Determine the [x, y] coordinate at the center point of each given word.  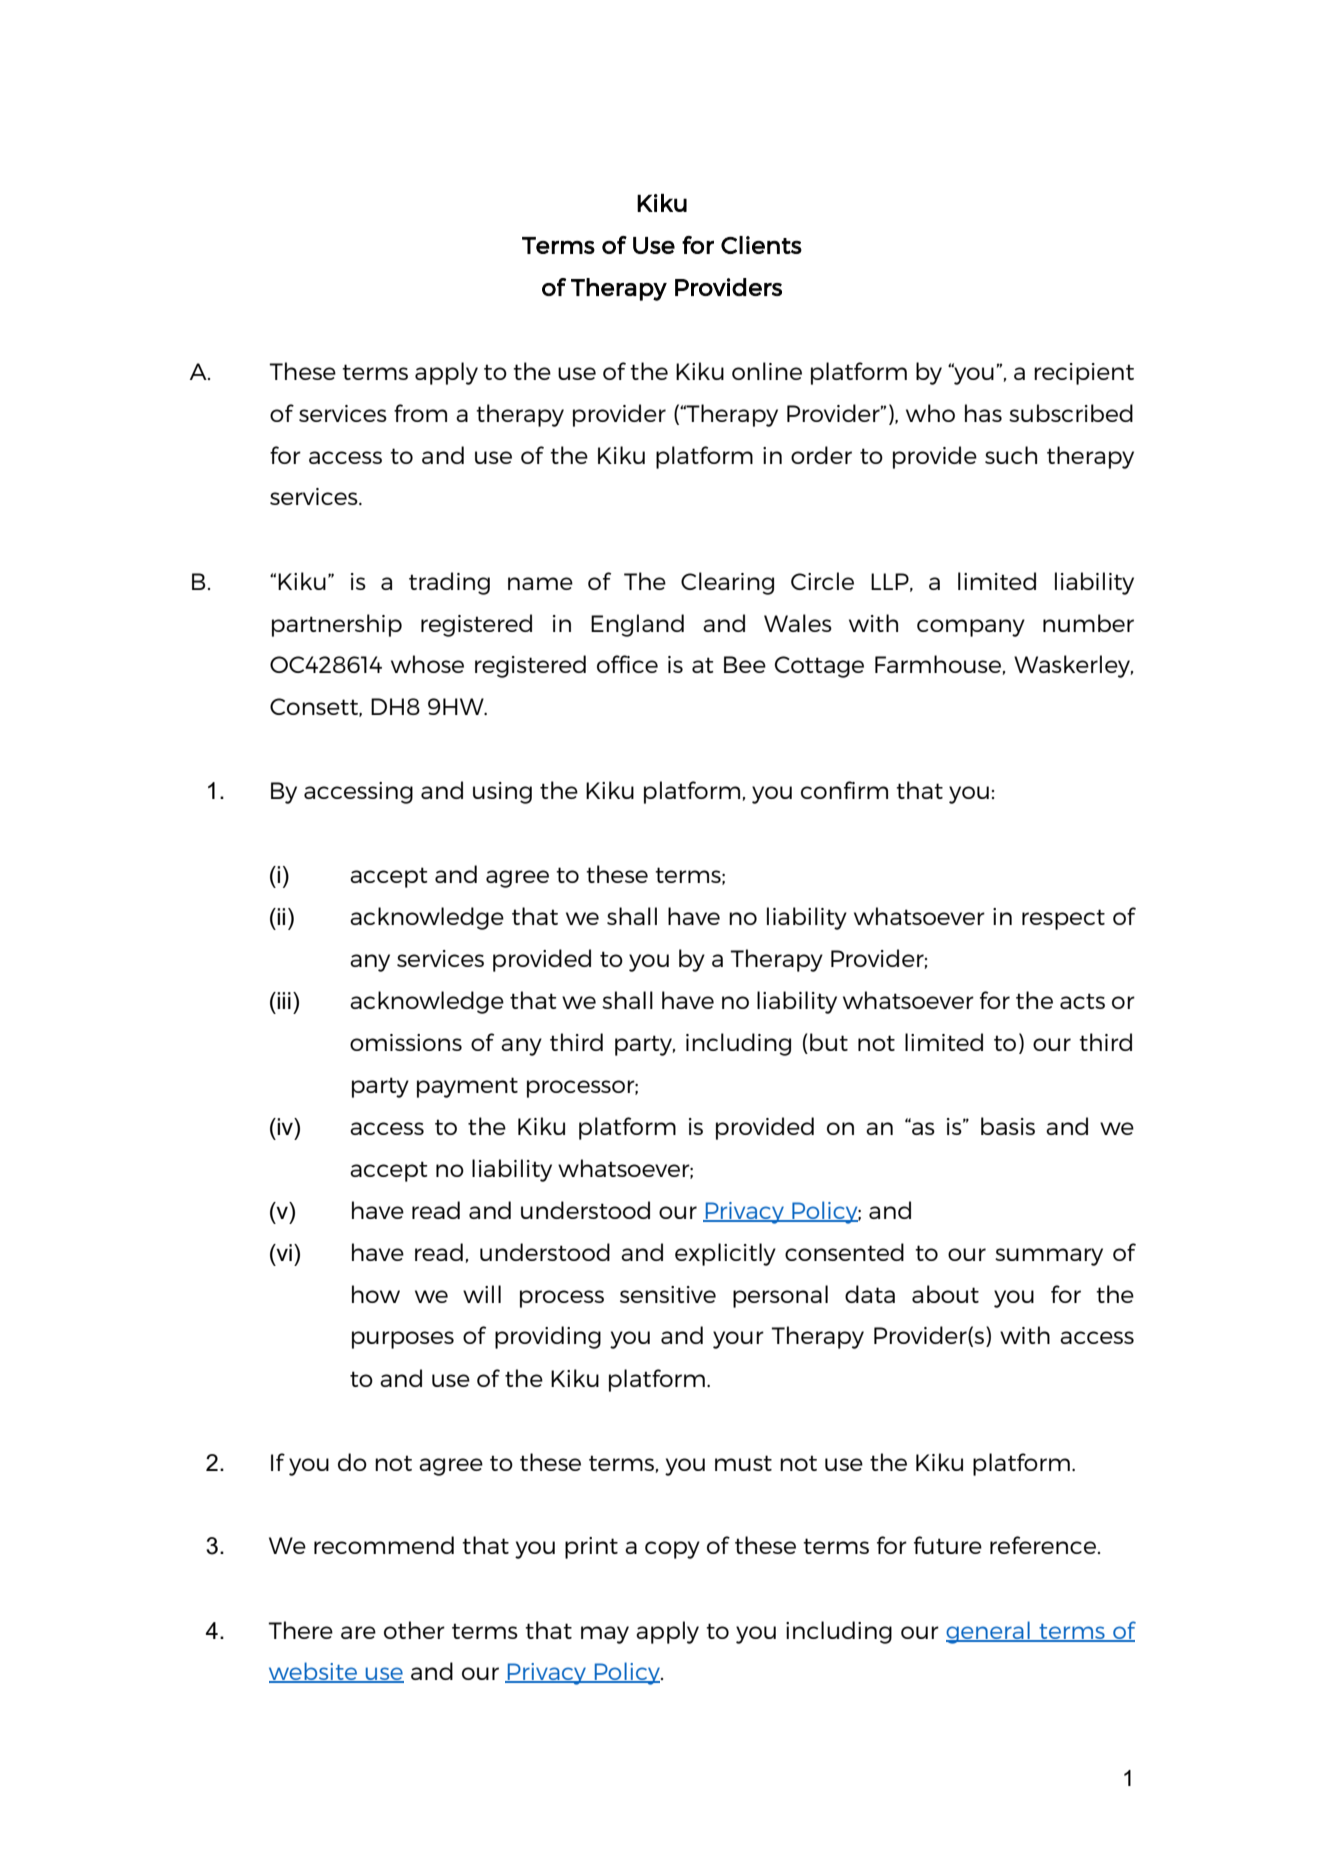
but [829, 1042]
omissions [406, 1042]
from [420, 413]
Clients [761, 245]
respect [1063, 919]
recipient [1084, 374]
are [358, 1632]
